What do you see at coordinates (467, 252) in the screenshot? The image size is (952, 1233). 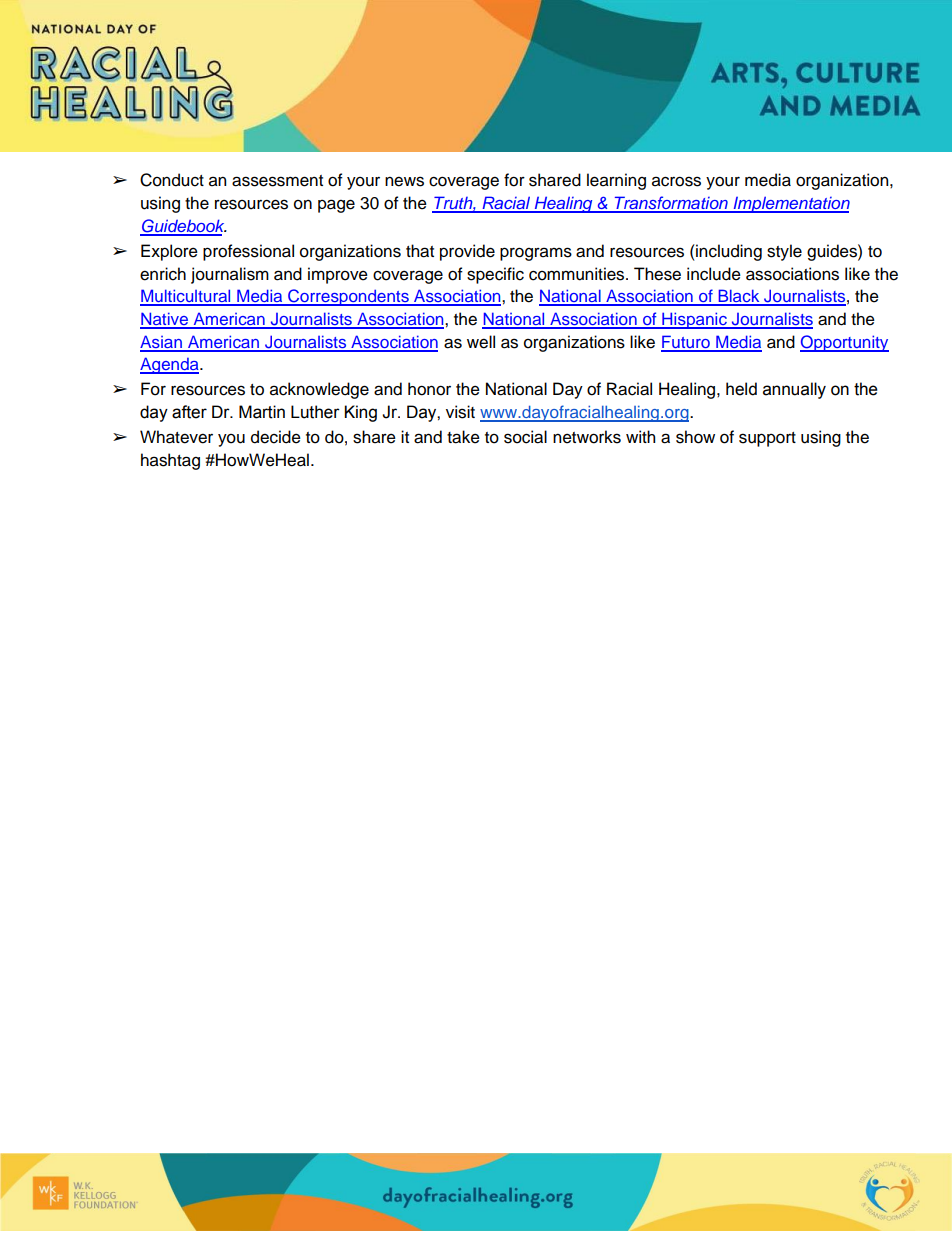 I see `provide` at bounding box center [467, 252].
